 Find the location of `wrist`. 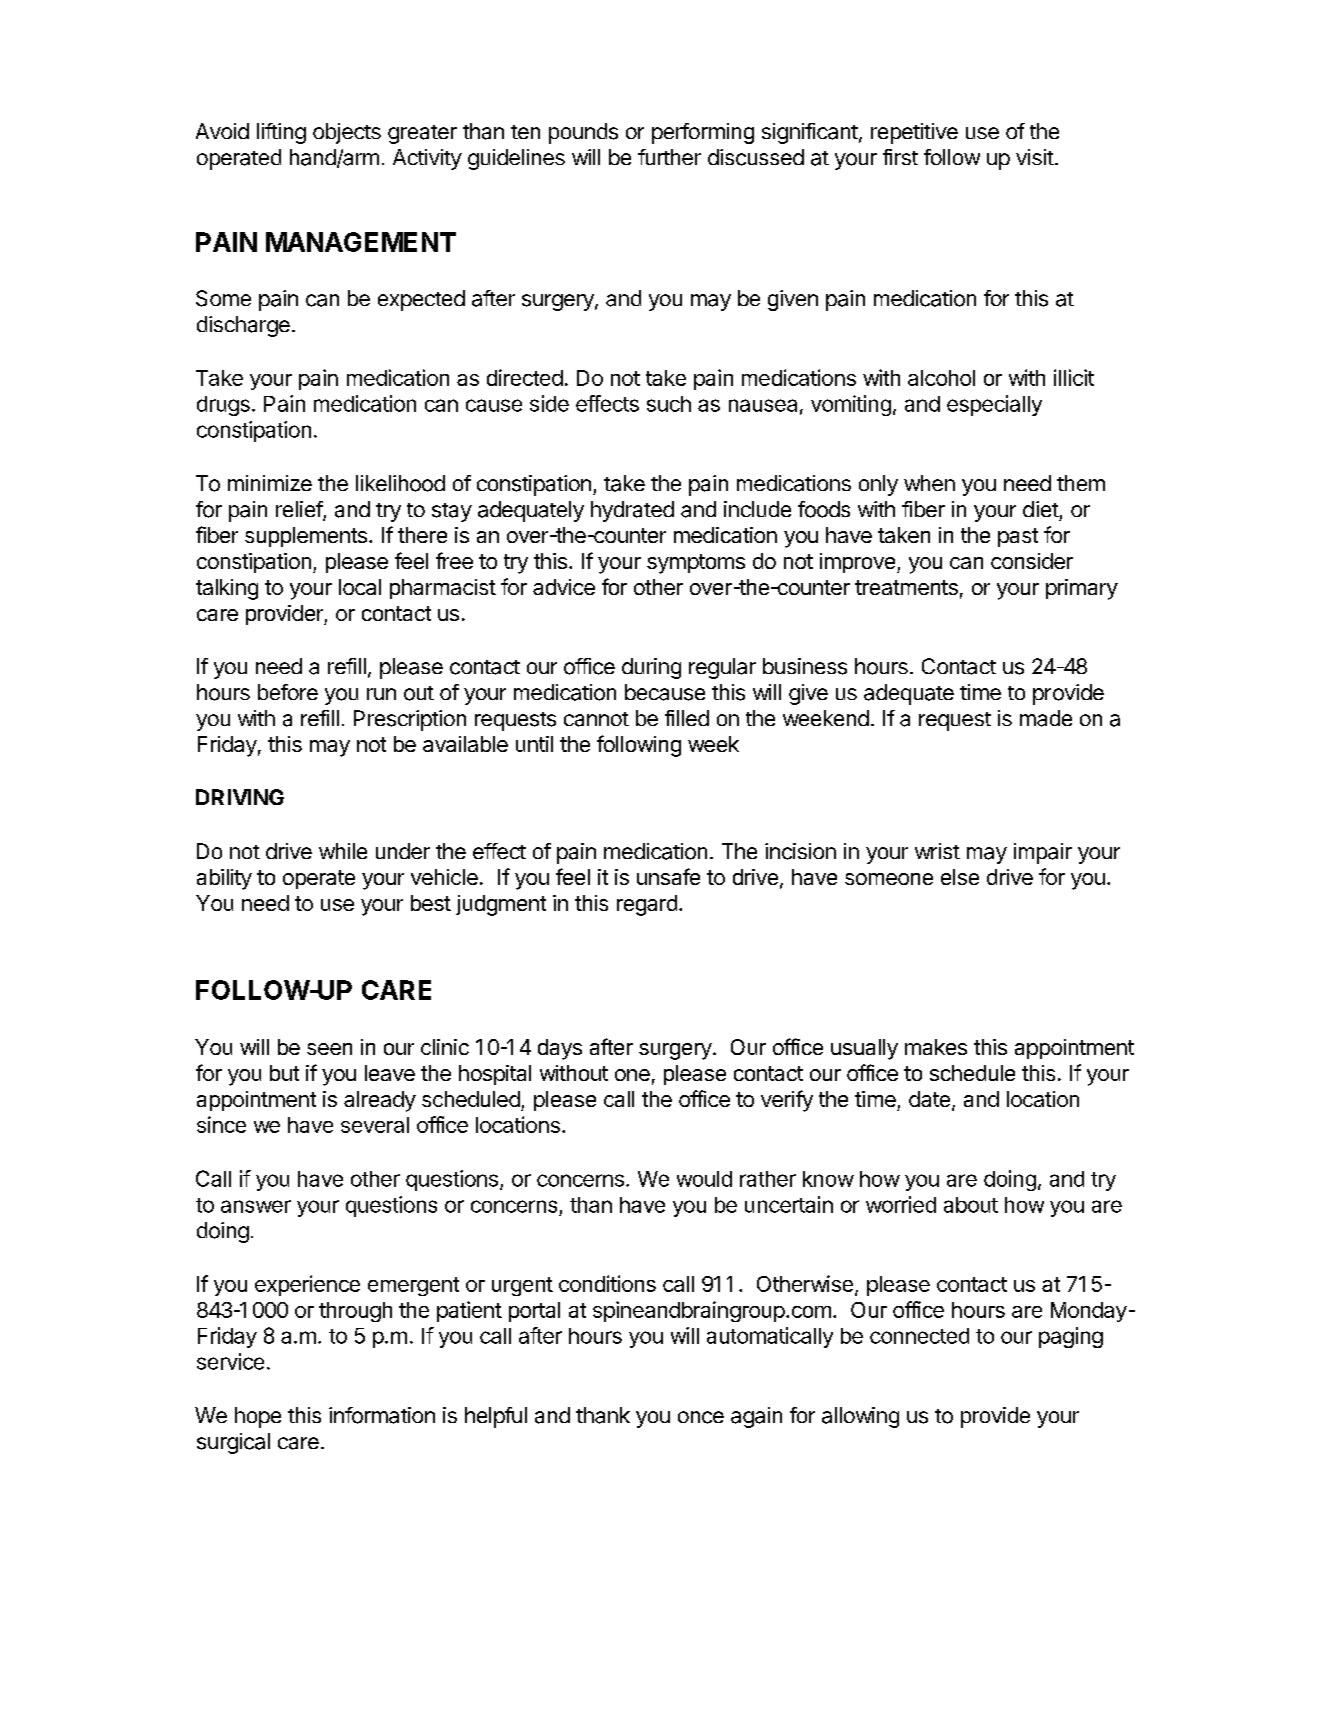

wrist is located at coordinates (937, 851).
